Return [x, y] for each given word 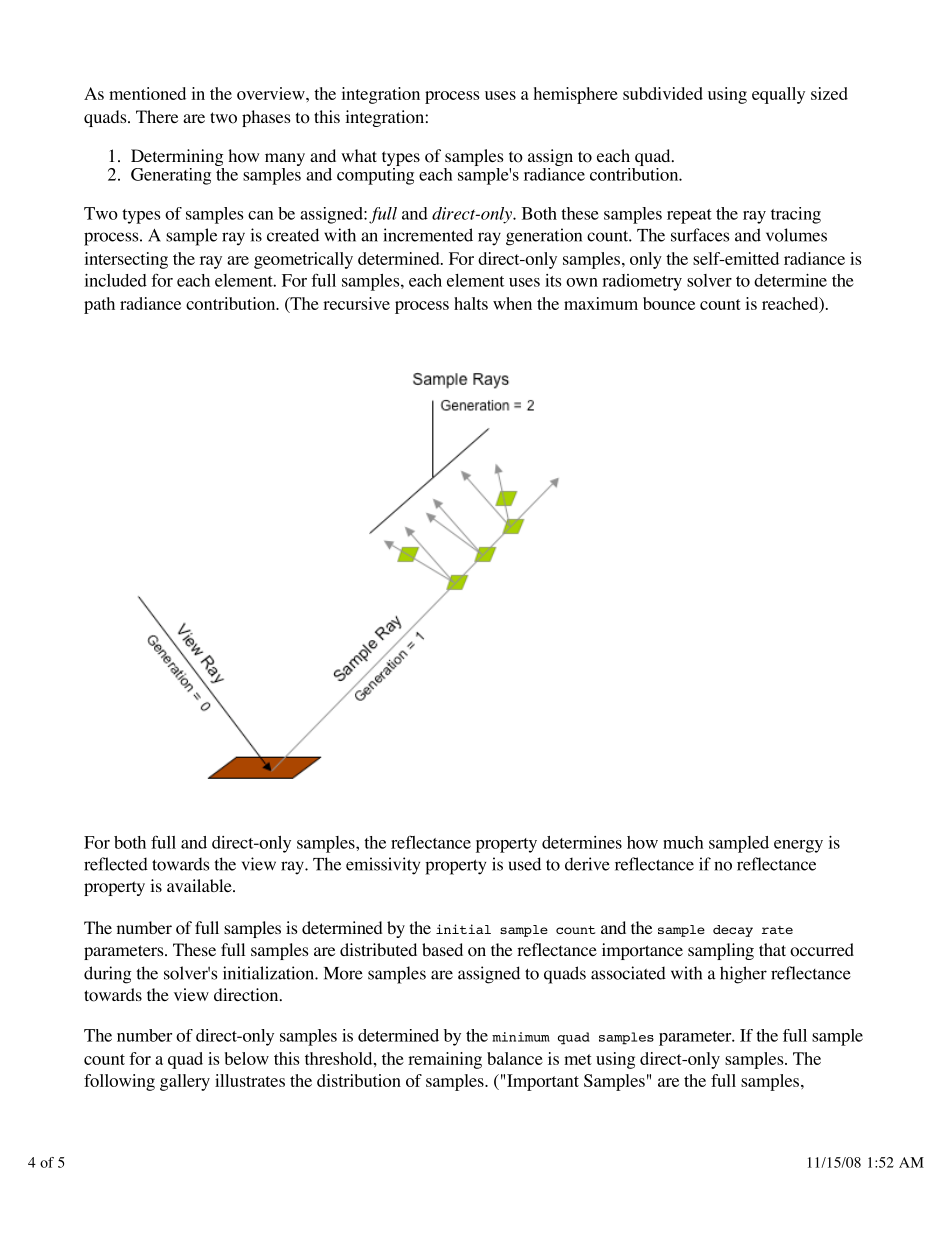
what [359, 155]
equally [778, 95]
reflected [116, 864]
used [525, 864]
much [683, 842]
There [157, 116]
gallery [185, 1082]
